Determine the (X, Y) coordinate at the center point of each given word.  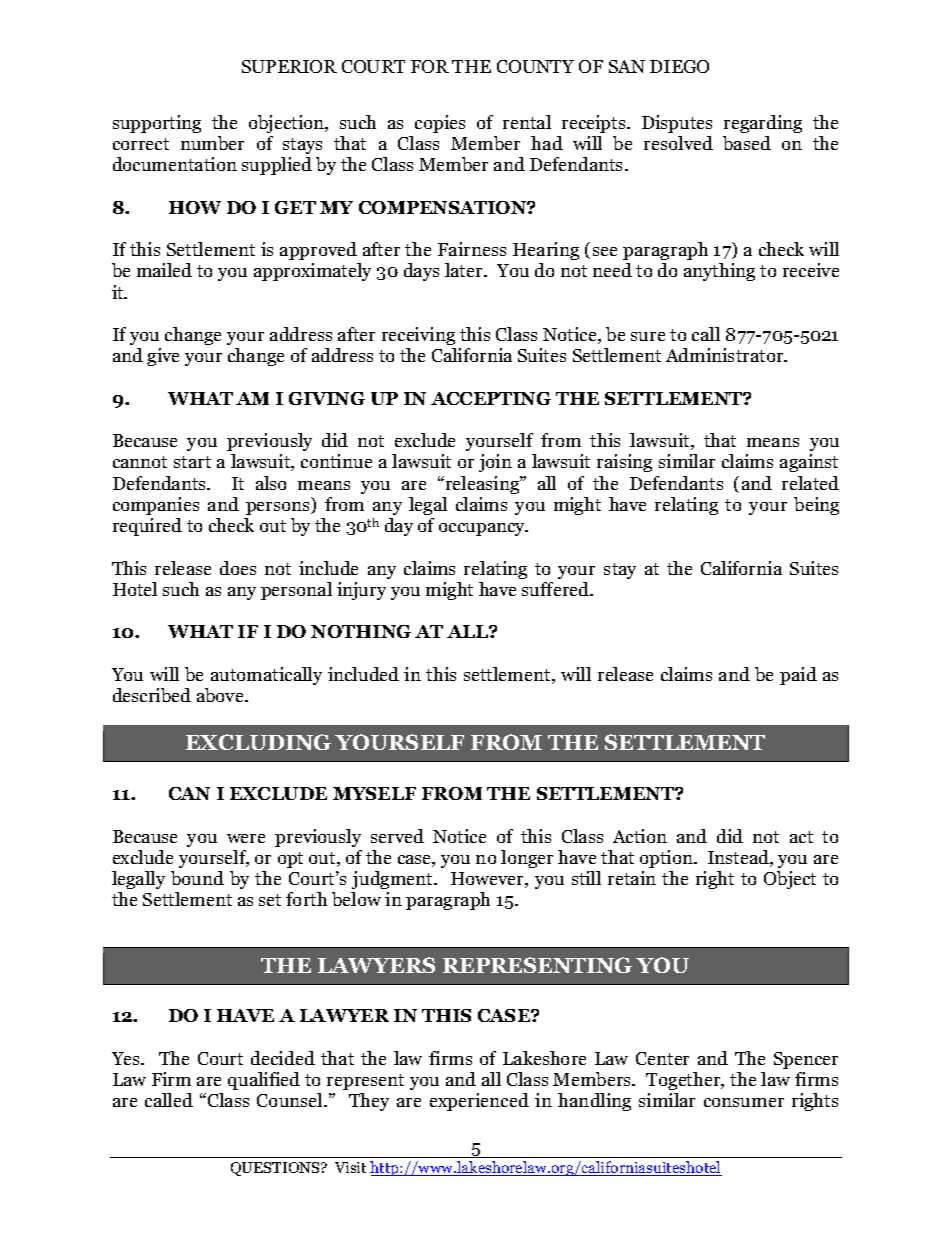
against (809, 463)
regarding (763, 124)
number (212, 143)
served (397, 836)
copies (440, 124)
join (495, 463)
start (192, 462)
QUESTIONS (276, 1169)
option (667, 859)
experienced (479, 1102)
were (246, 838)
